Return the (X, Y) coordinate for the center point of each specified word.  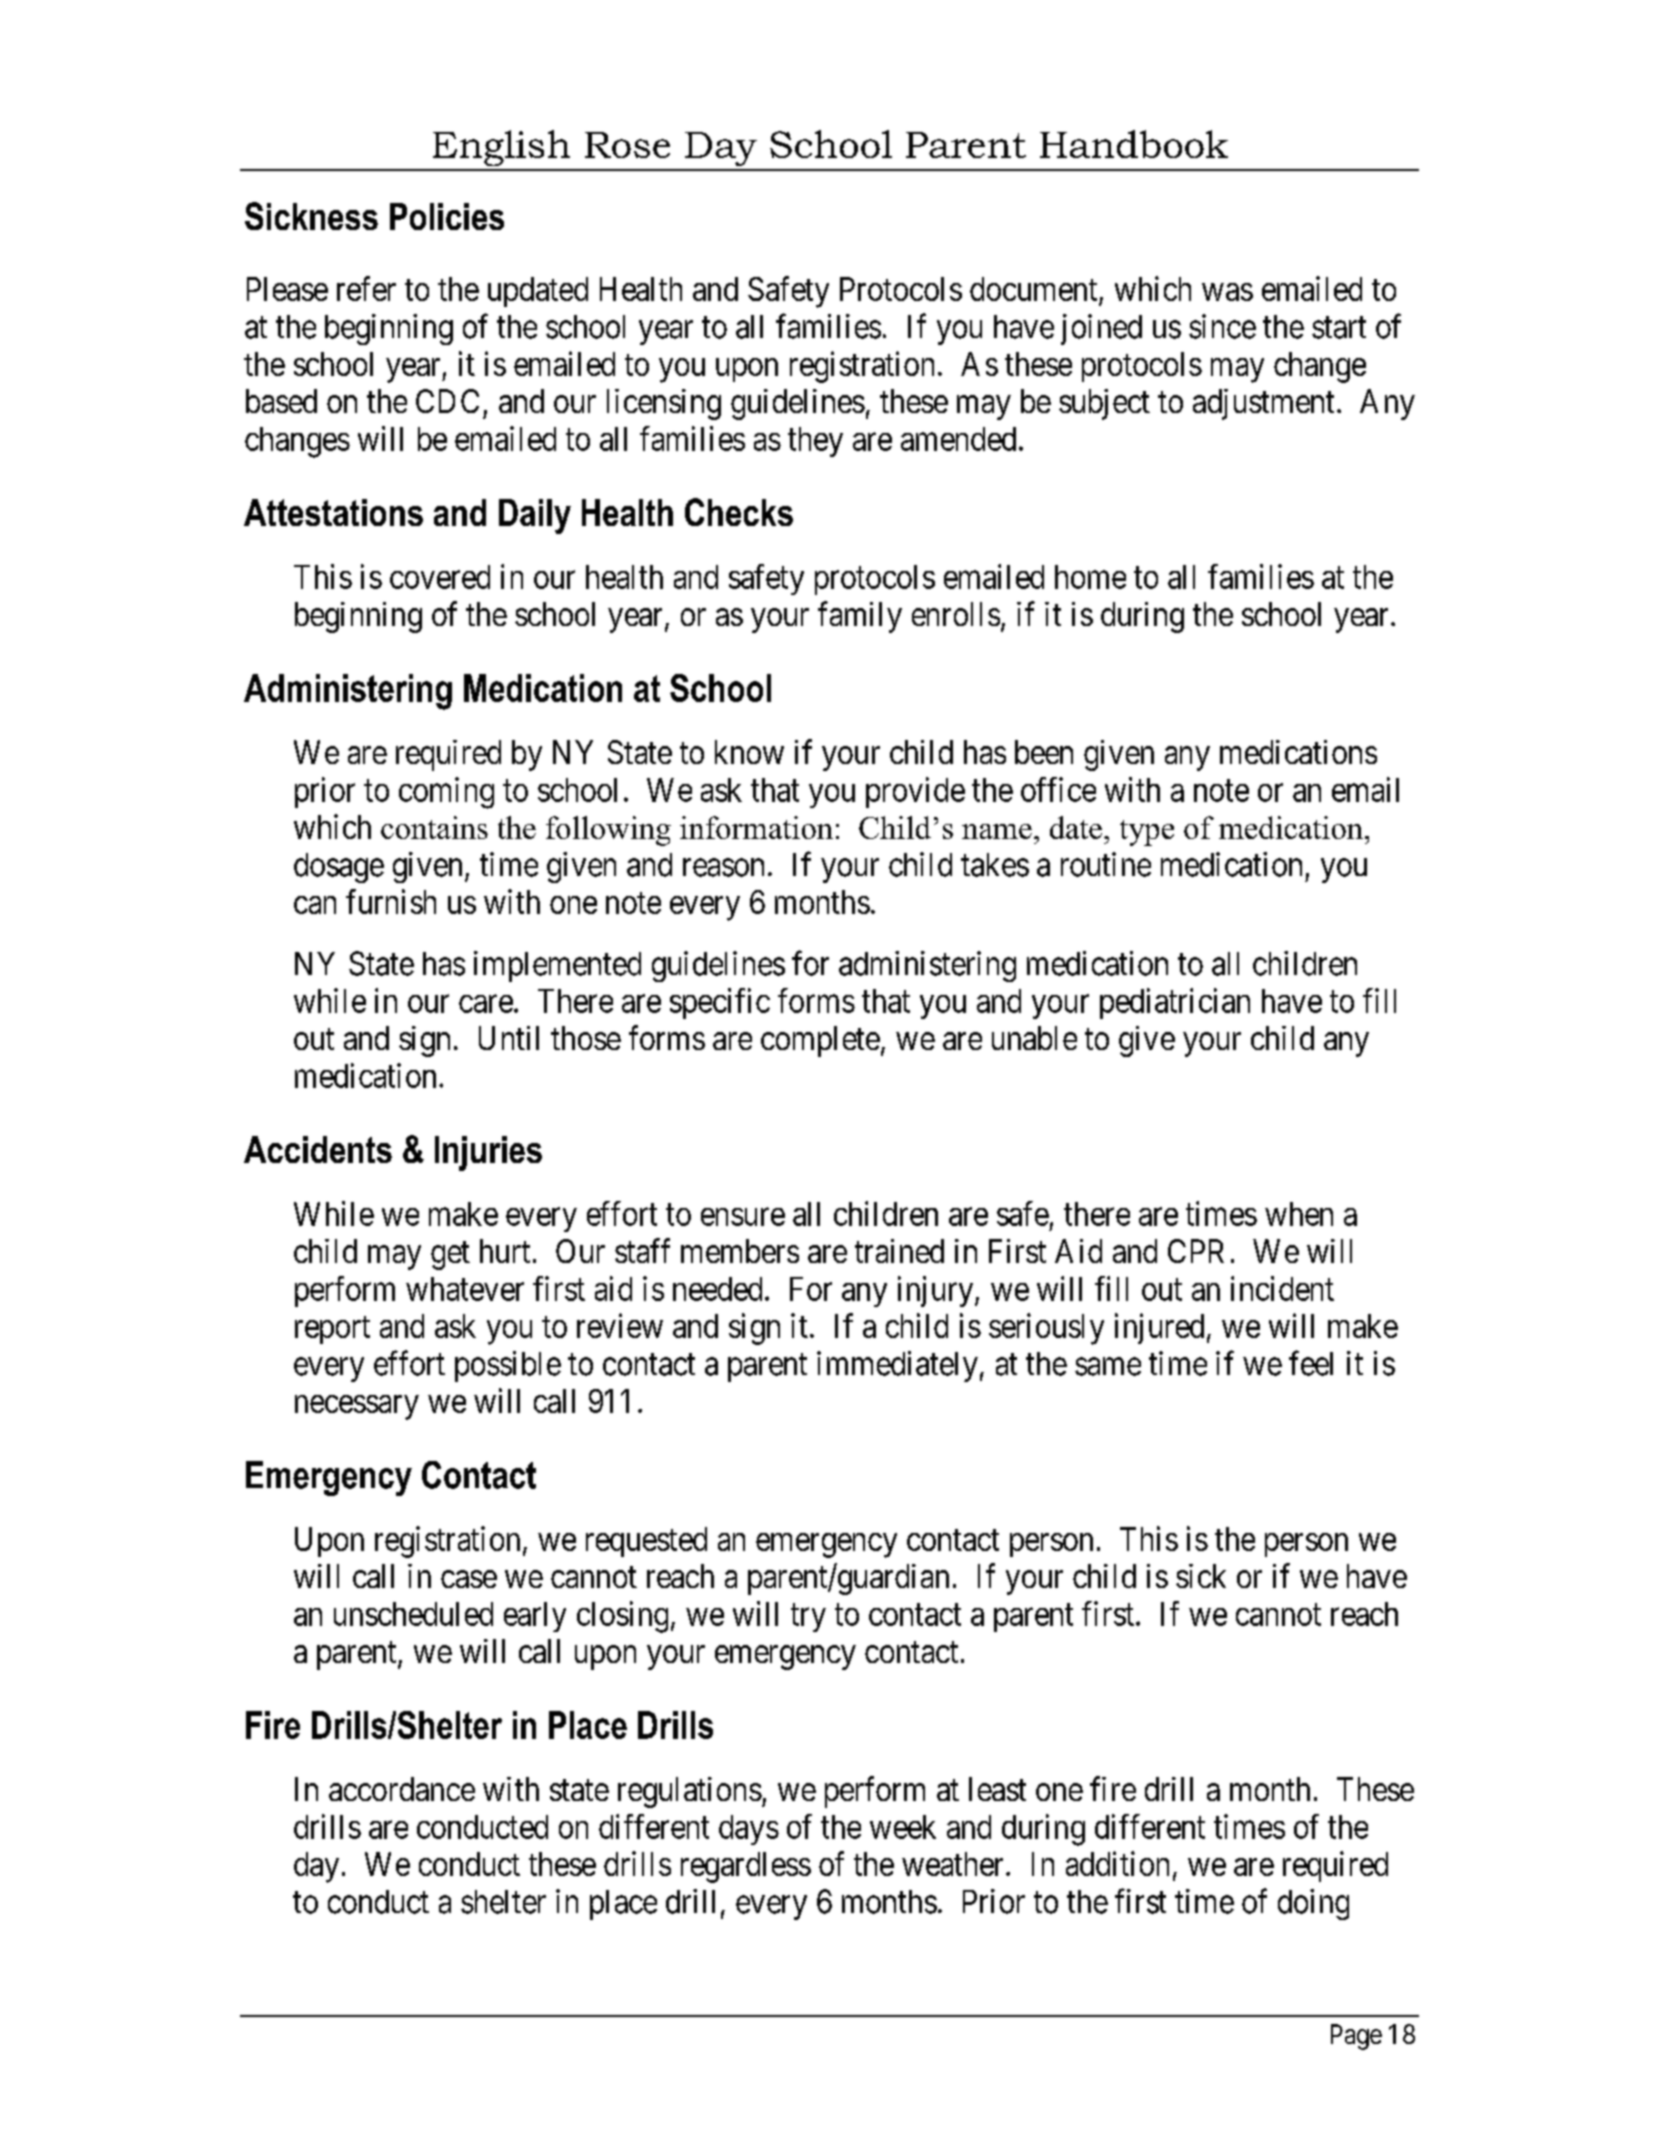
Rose (627, 145)
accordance (402, 1789)
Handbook (1134, 144)
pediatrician (1175, 1003)
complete (820, 1041)
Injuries (488, 1153)
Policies (447, 216)
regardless (746, 1867)
